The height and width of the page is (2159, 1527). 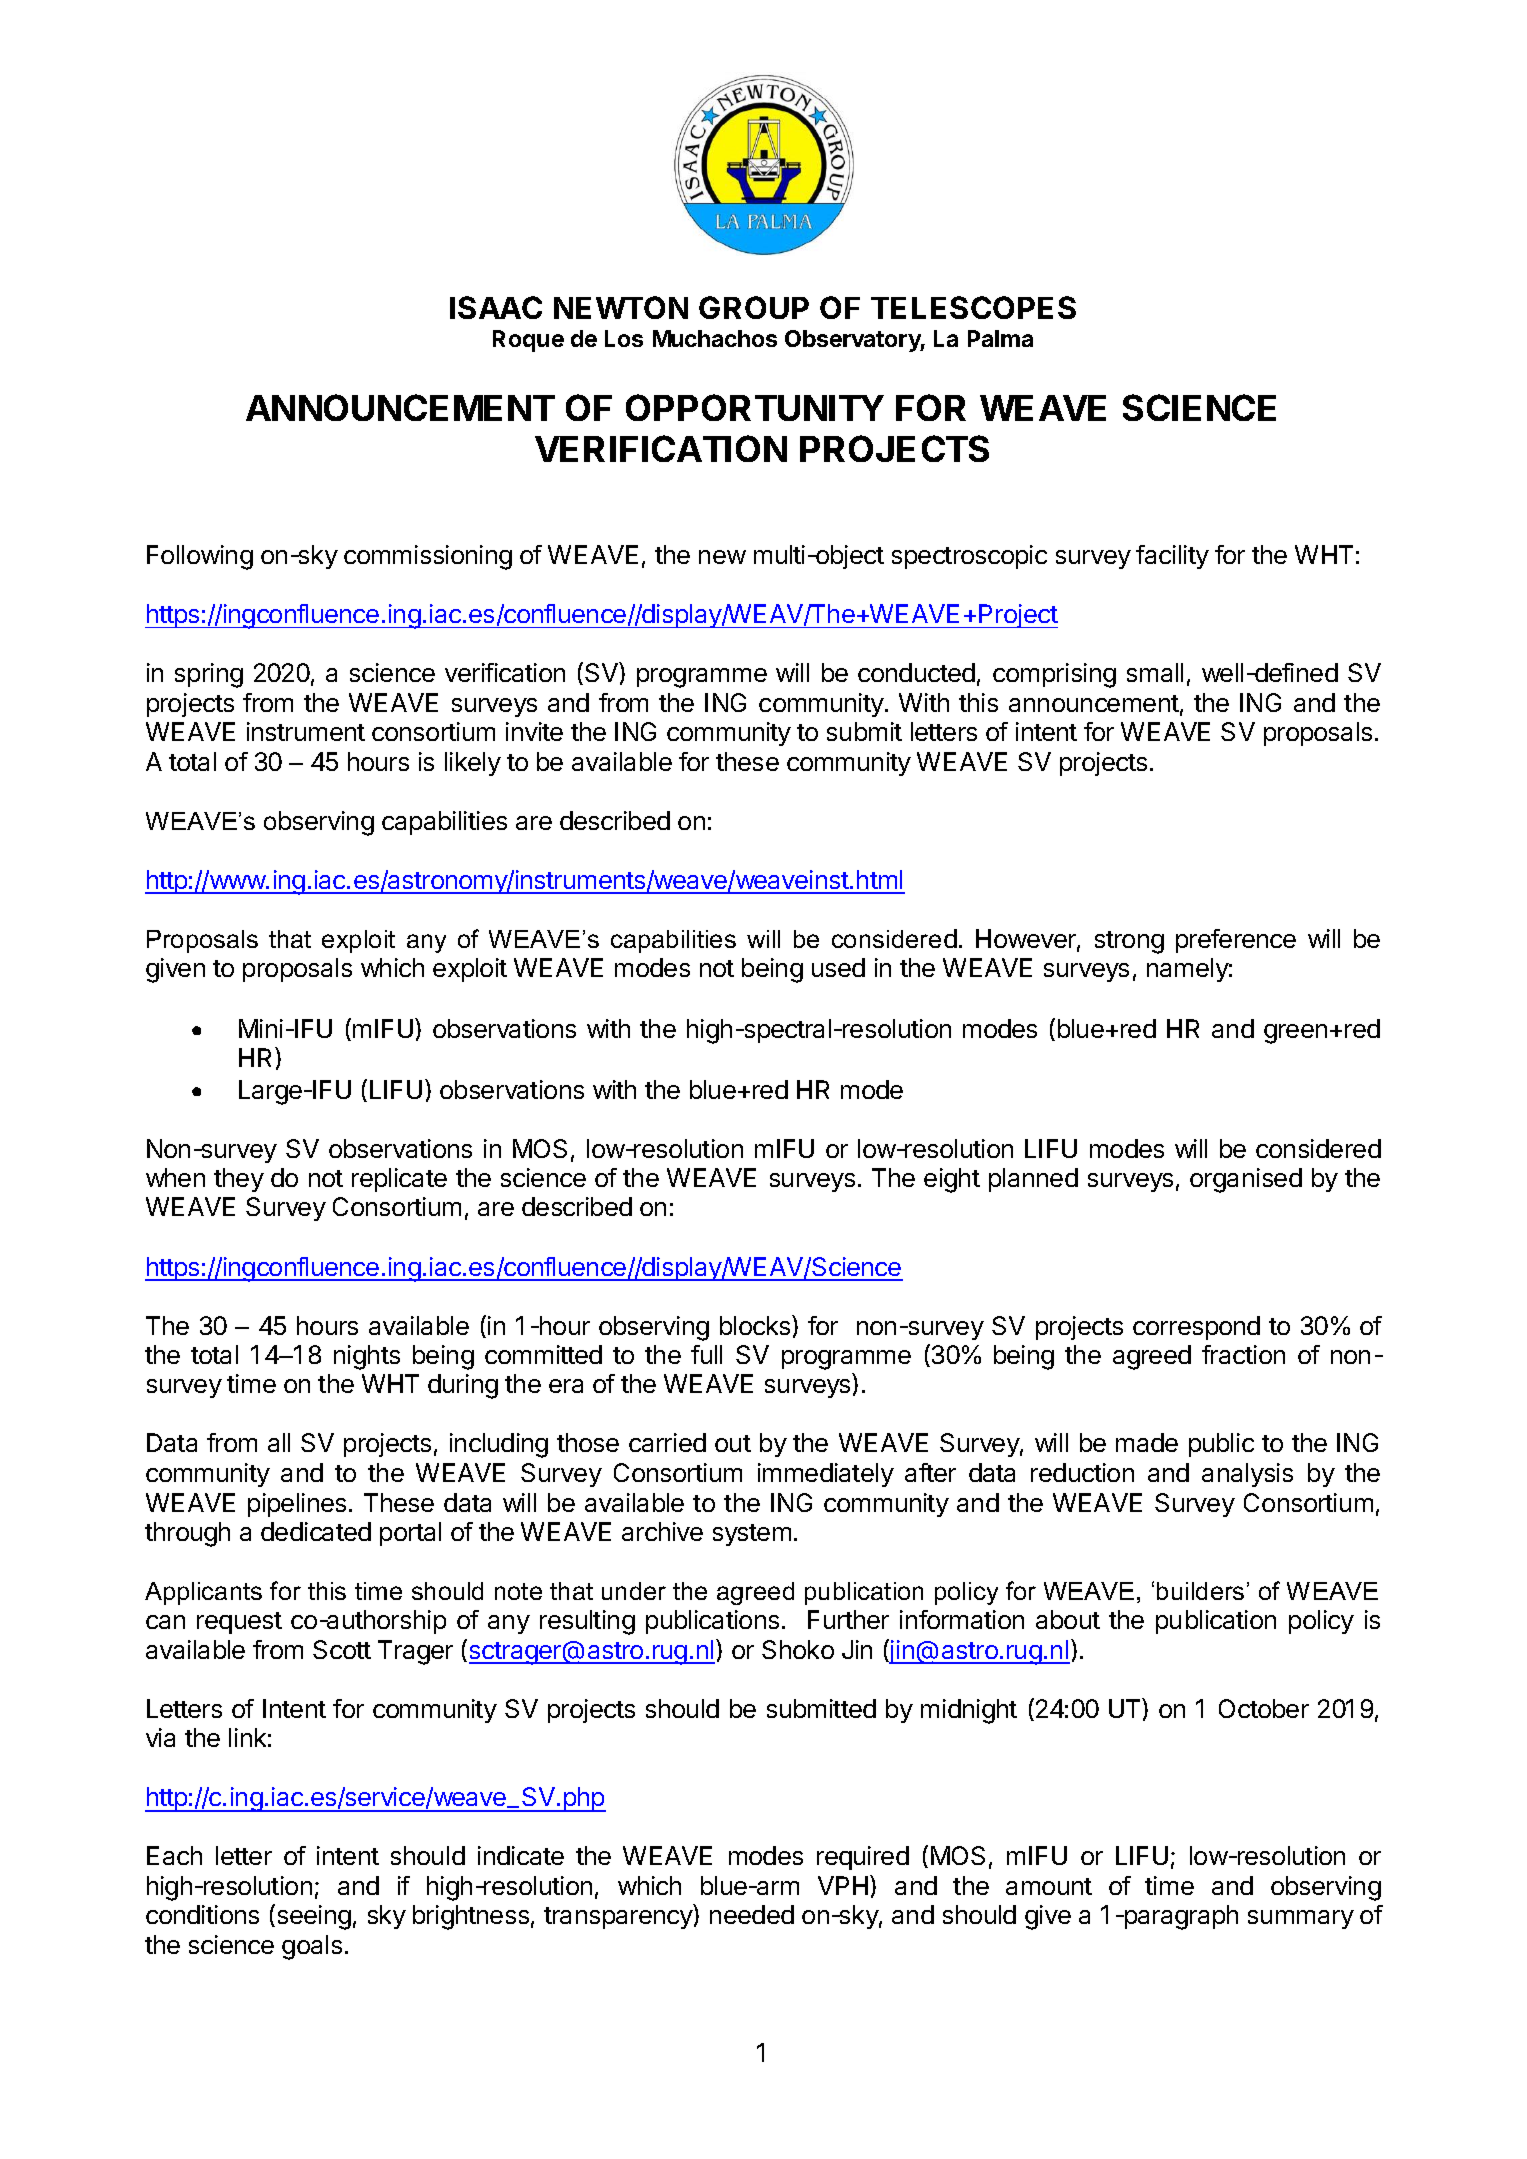 I want to click on invite, so click(x=534, y=731).
